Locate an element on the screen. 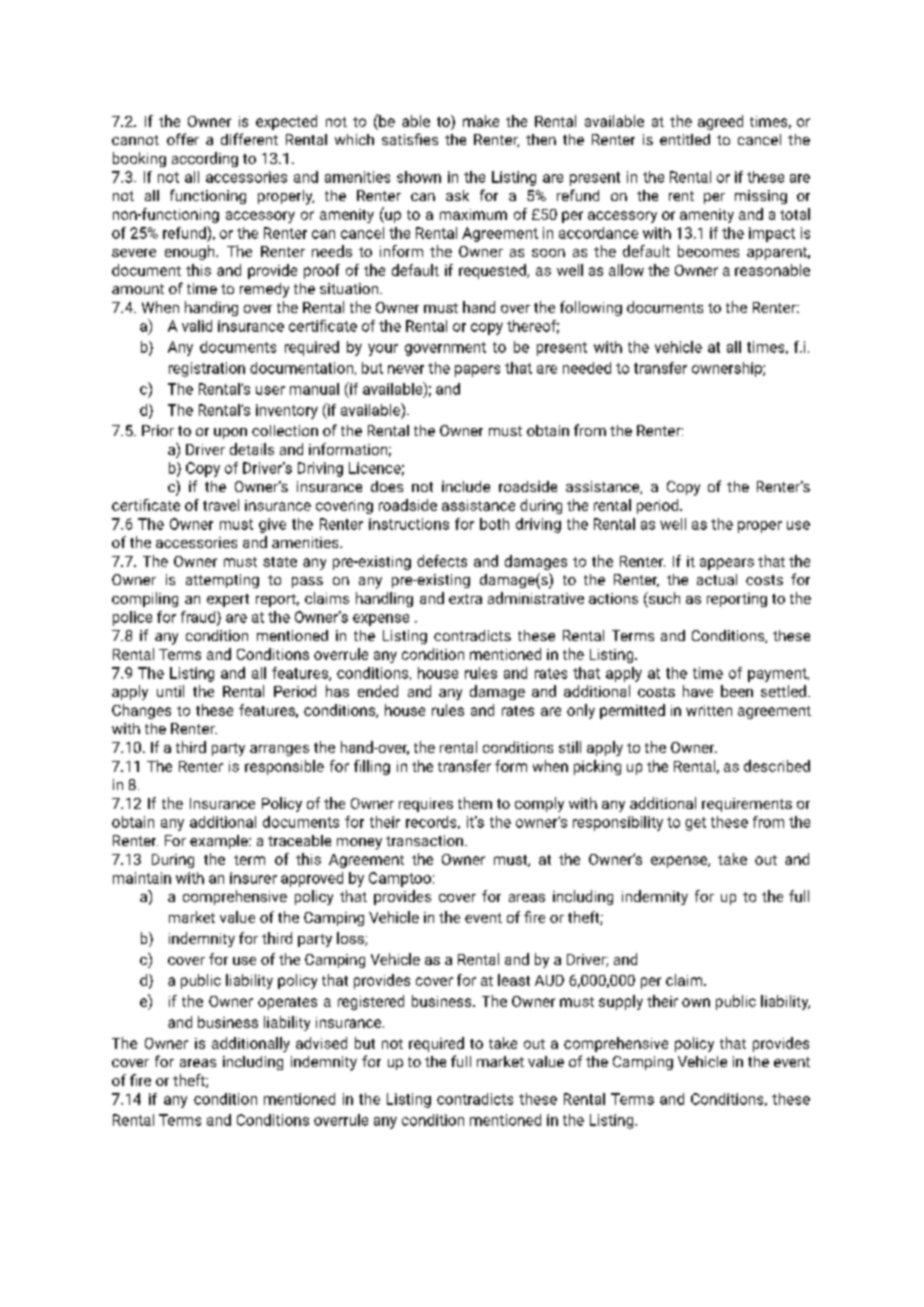 The width and height of the screenshot is (924, 1307). attempting is located at coordinates (222, 581).
